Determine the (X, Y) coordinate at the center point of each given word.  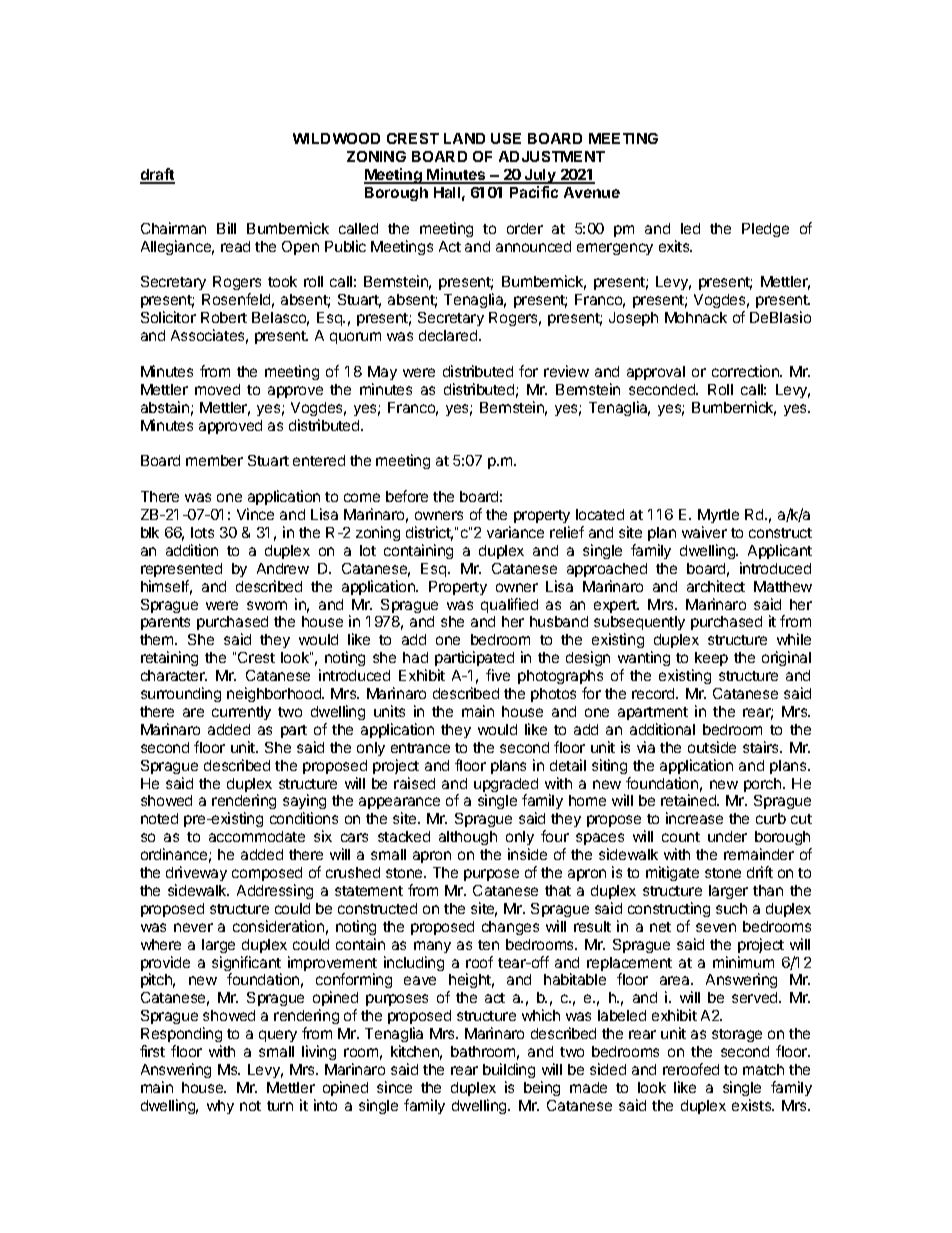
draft (157, 175)
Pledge (765, 230)
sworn (267, 605)
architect (716, 586)
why (220, 1107)
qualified (509, 605)
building (509, 1072)
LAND (464, 138)
